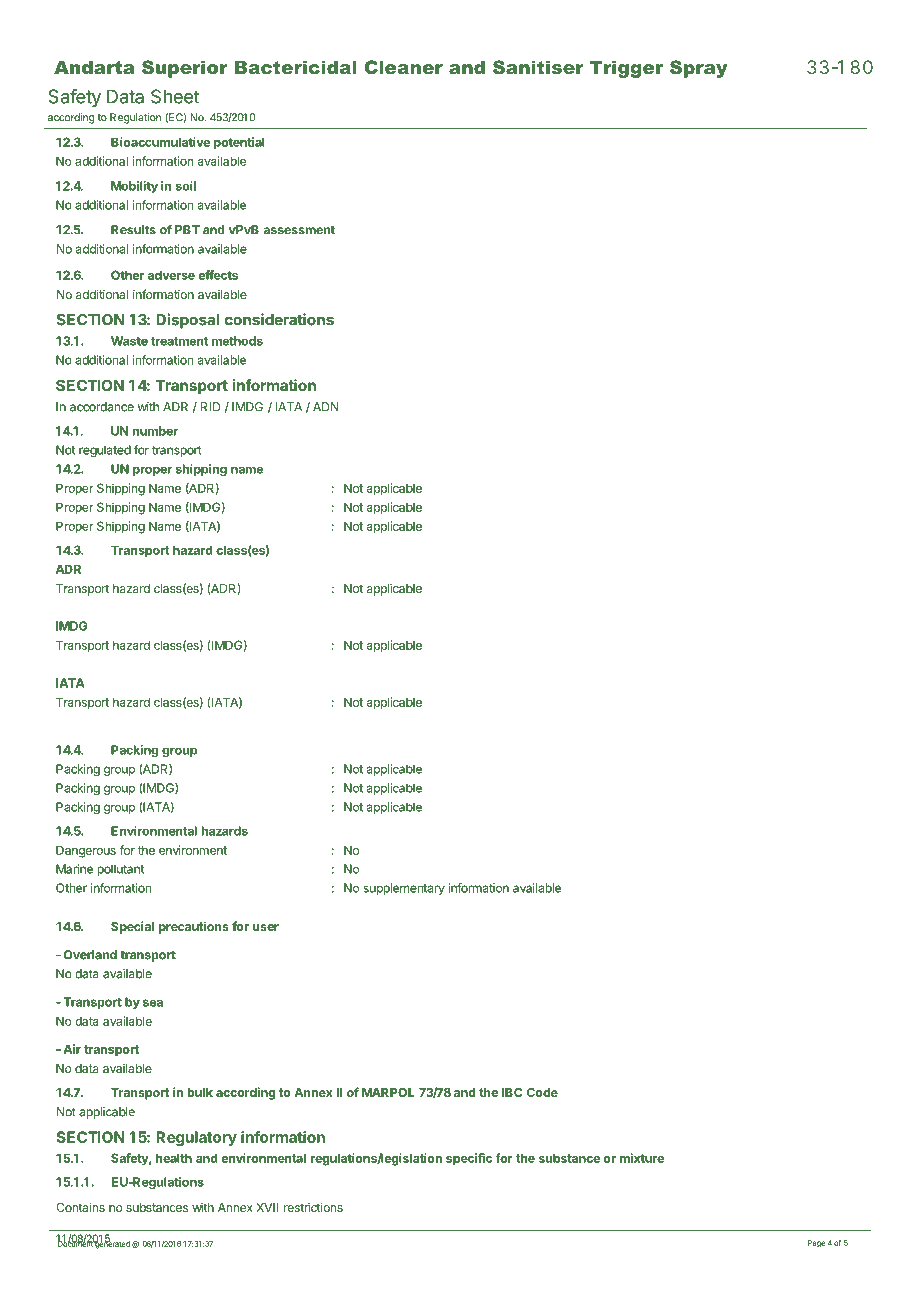 This screenshot has height=1308, width=924. Describe the element at coordinates (542, 1092) in the screenshot. I see `Code` at that location.
